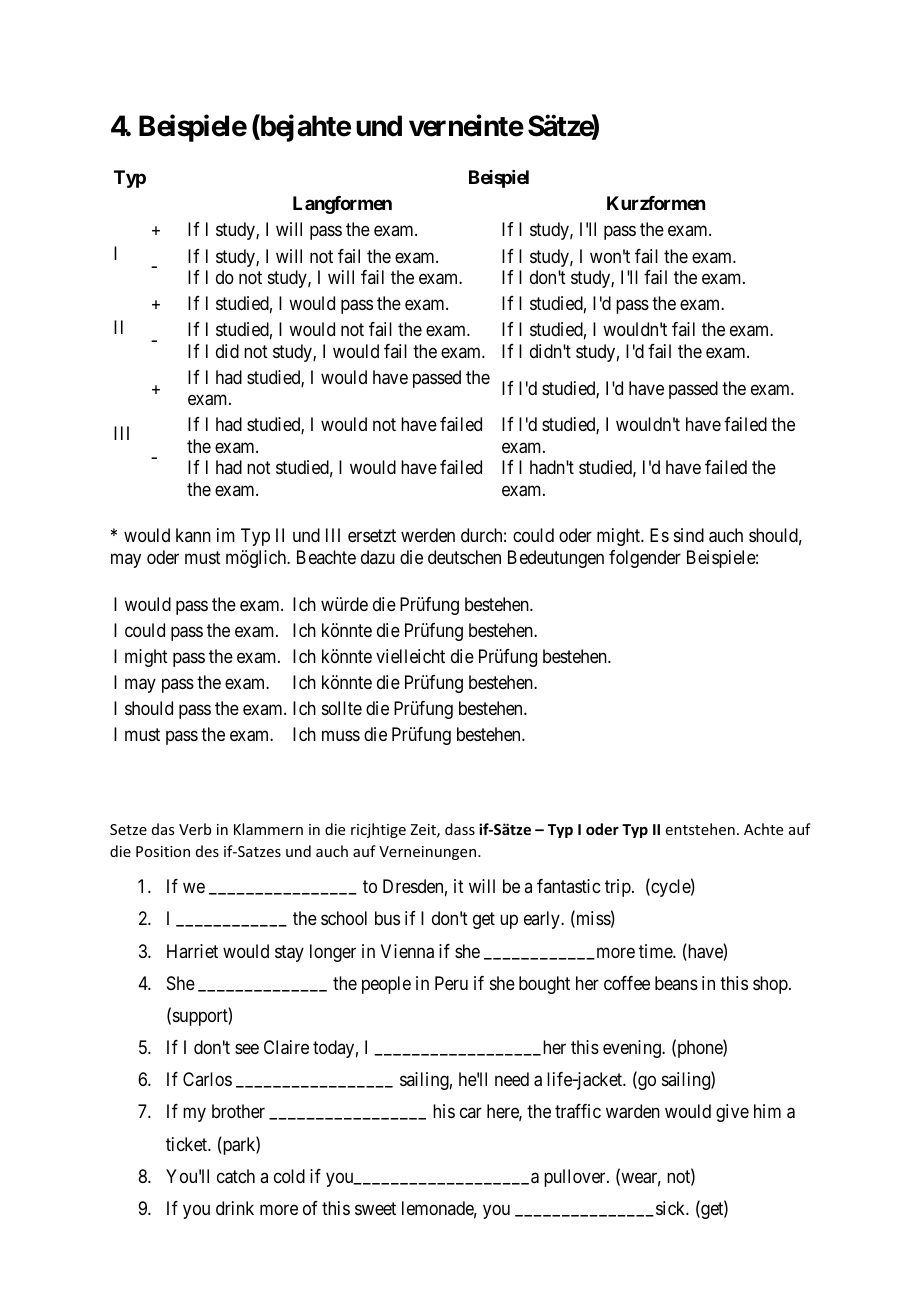  Describe the element at coordinates (451, 983) in the page. I see `Peru` at that location.
